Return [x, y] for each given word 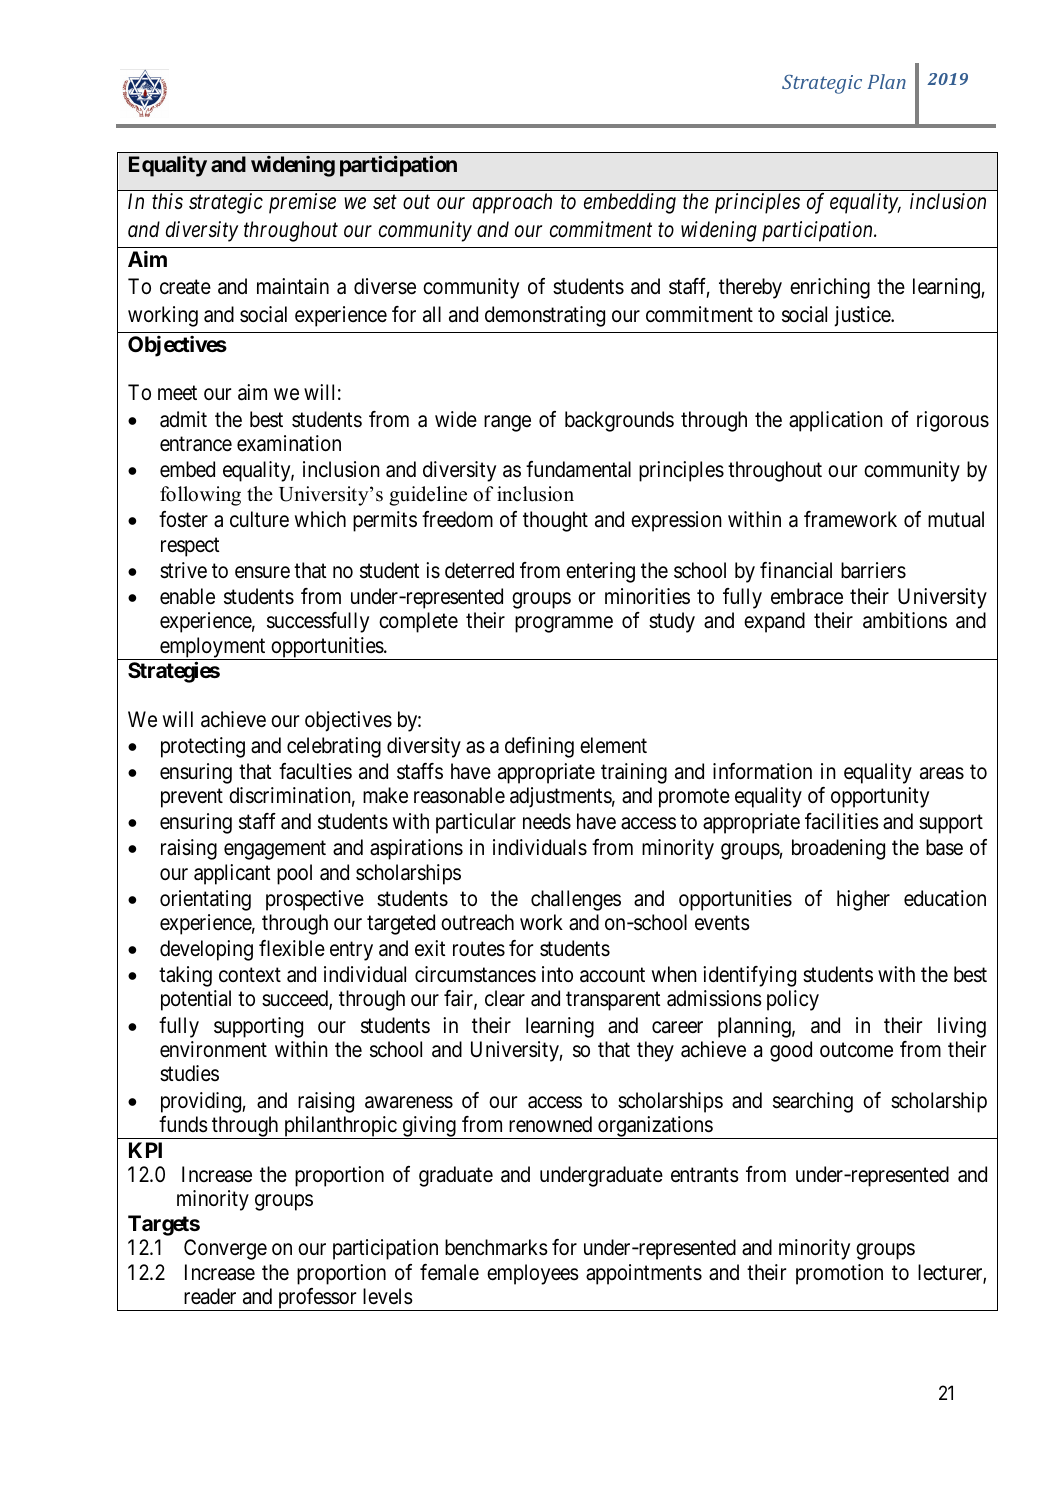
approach [512, 203]
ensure [262, 572]
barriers [873, 570]
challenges [576, 900]
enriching [830, 288]
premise [302, 203]
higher [863, 900]
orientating [205, 900]
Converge [225, 1249]
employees [533, 1274]
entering [600, 572]
